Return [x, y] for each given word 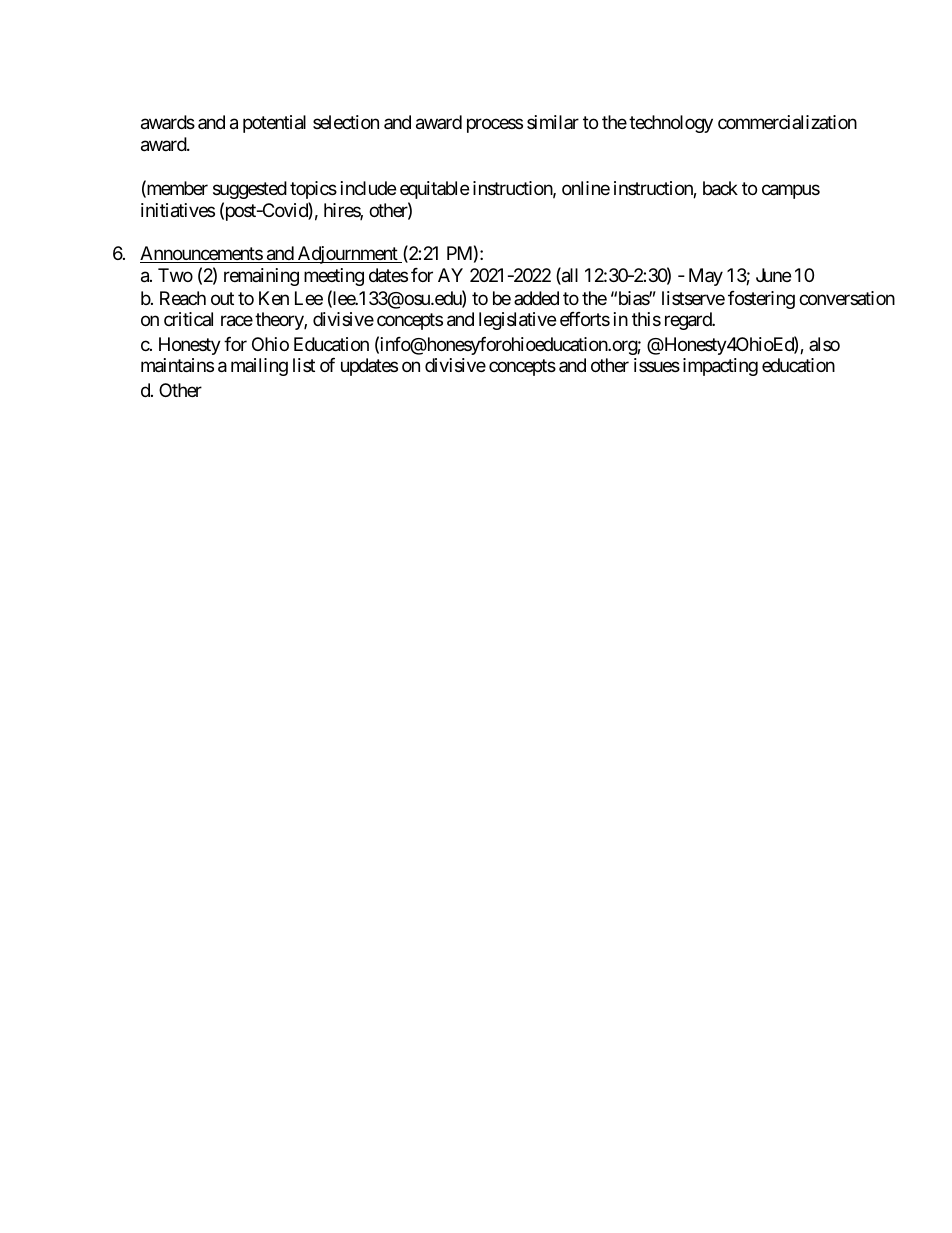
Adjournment [348, 255]
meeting [334, 277]
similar [553, 122]
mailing [259, 367]
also [824, 344]
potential [274, 124]
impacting [720, 367]
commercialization [787, 122]
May [706, 277]
